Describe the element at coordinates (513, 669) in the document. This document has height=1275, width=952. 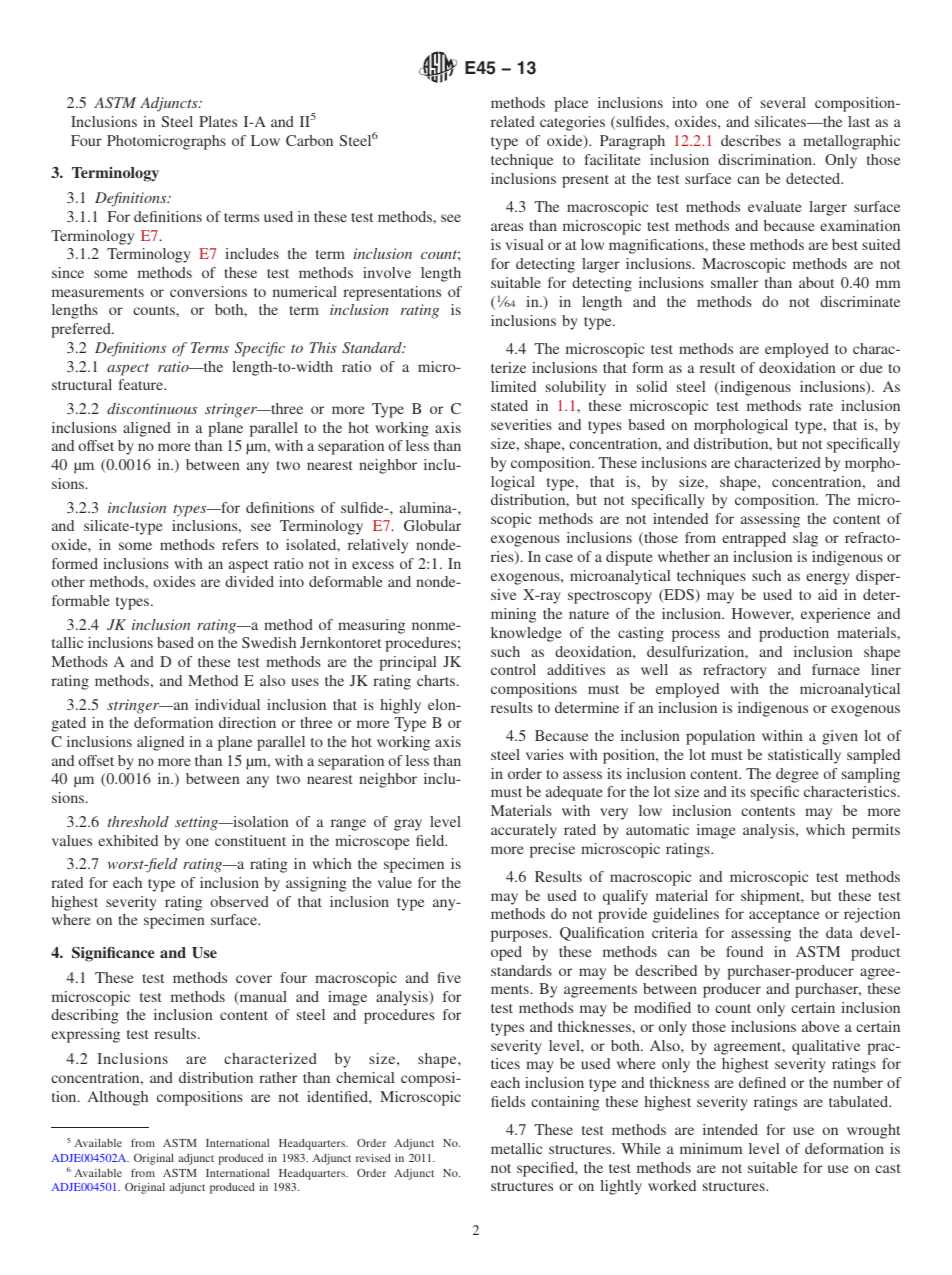
I see `control` at that location.
